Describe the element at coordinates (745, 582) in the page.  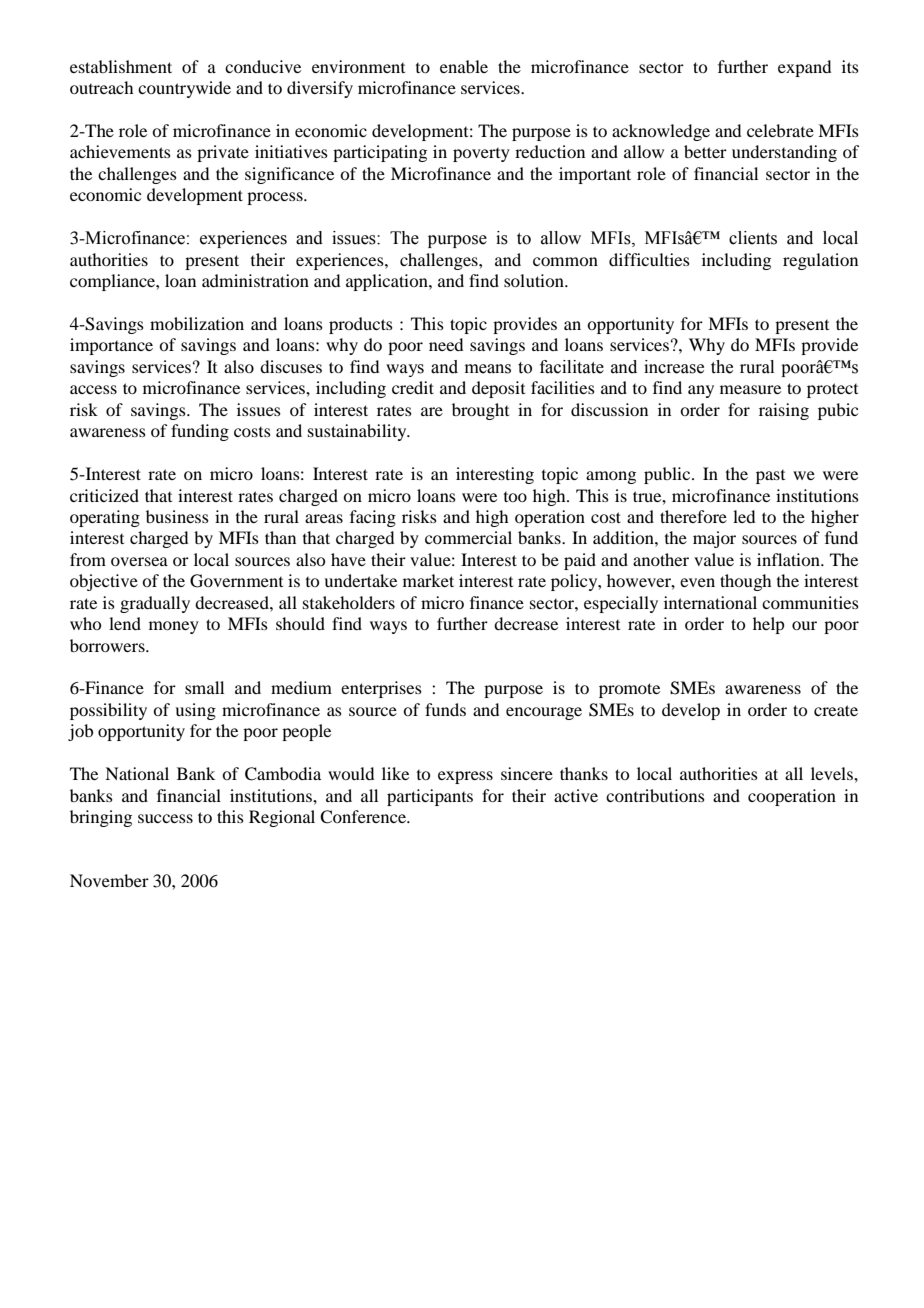
I see `though` at that location.
